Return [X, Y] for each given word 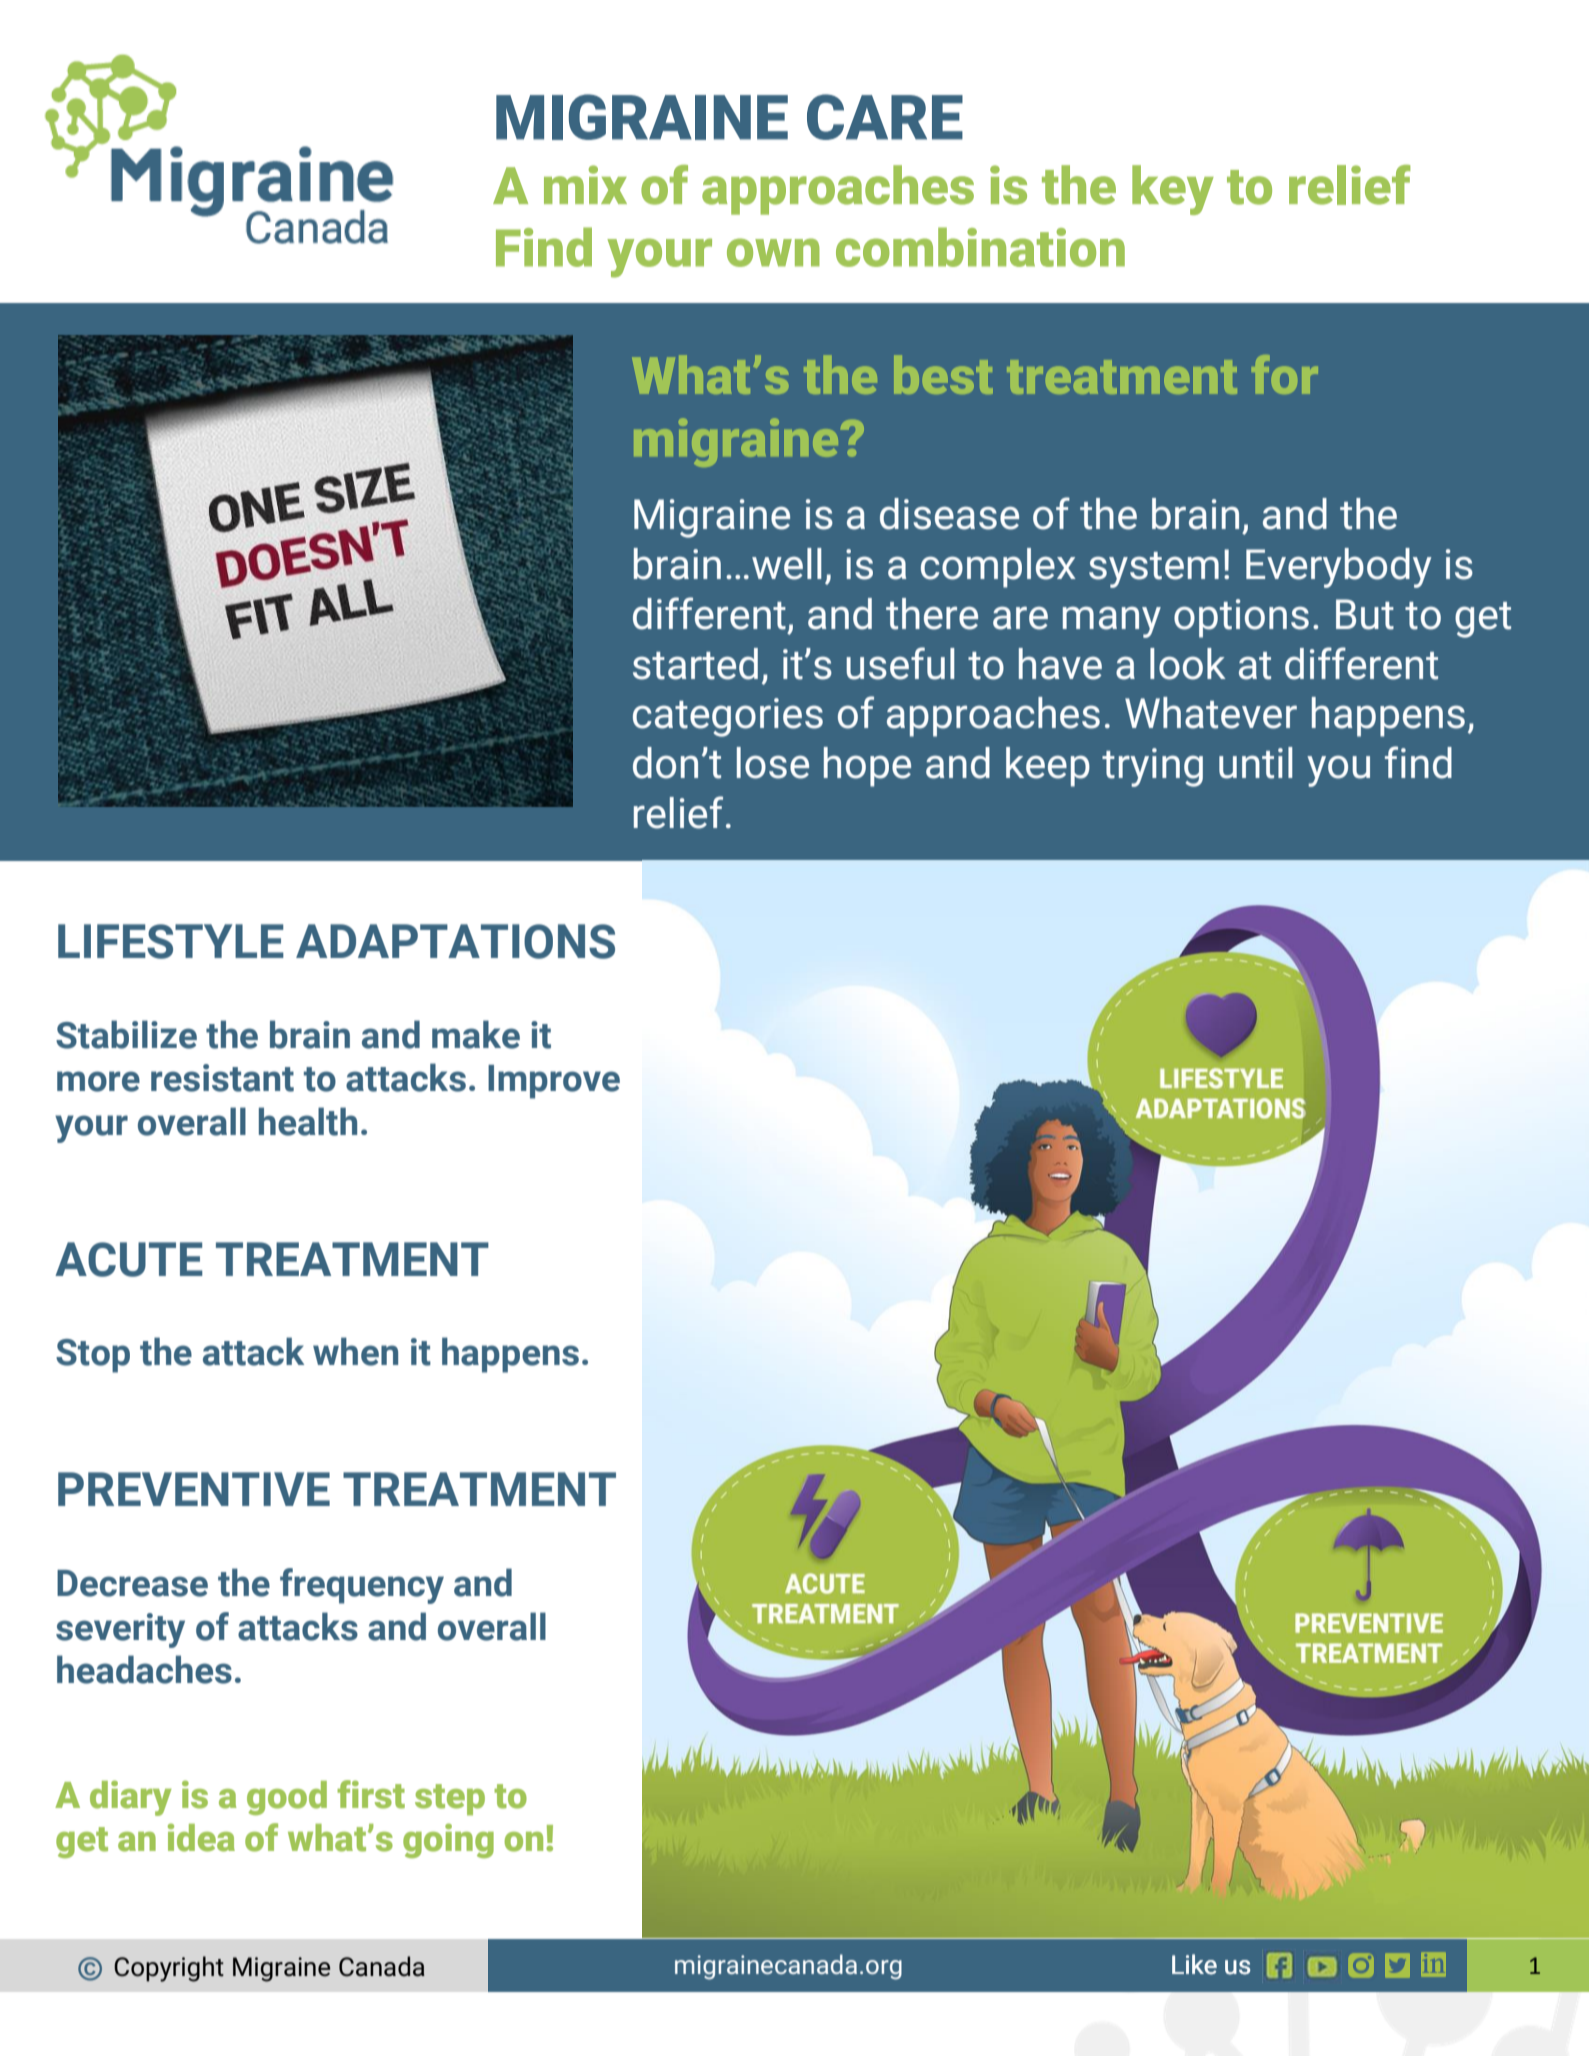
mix [585, 184]
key [1173, 190]
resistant [222, 1078]
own [773, 252]
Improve [554, 1082]
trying [1152, 767]
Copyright [169, 1969]
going [448, 1840]
